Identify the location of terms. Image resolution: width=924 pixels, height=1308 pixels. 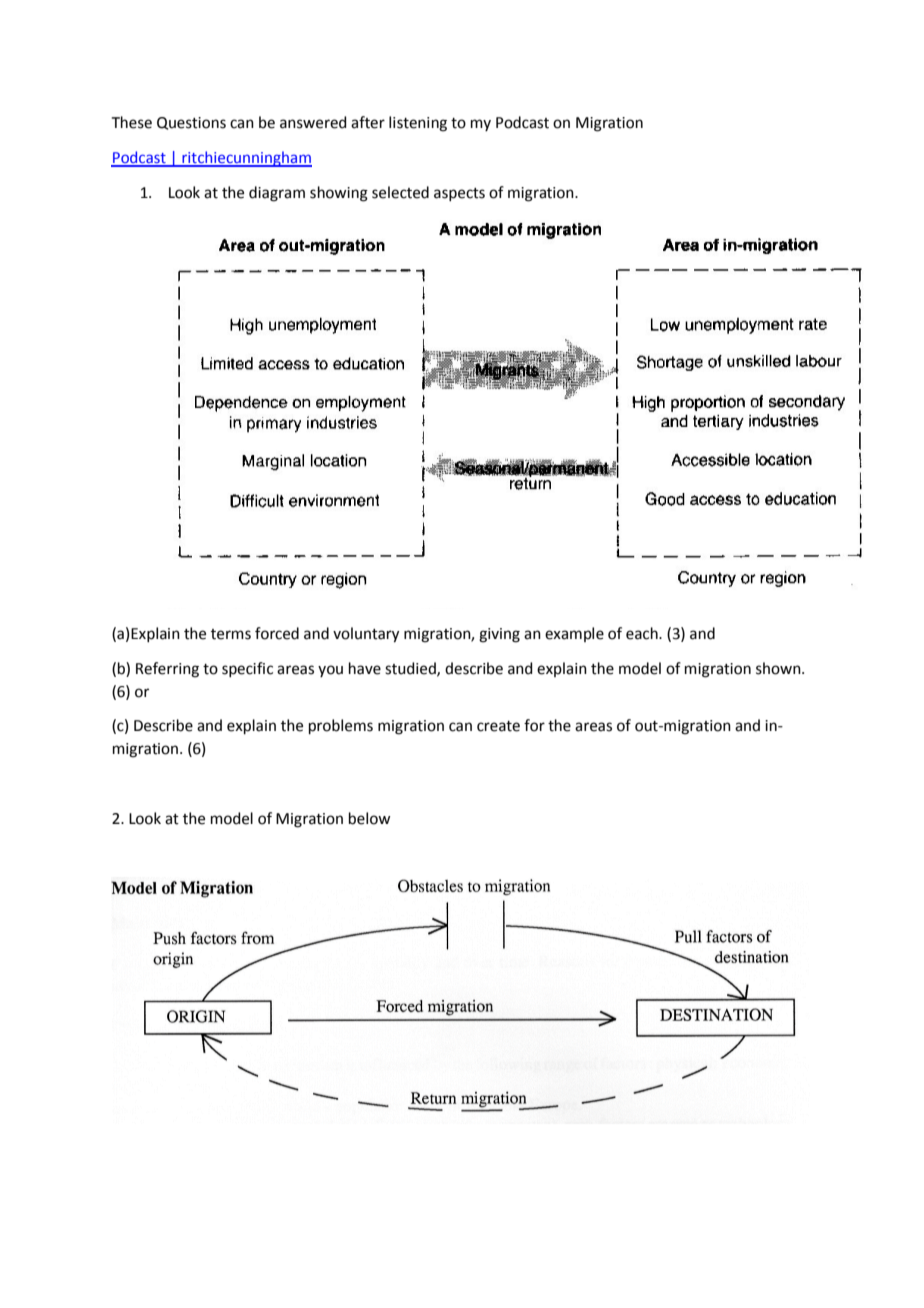
(231, 634).
